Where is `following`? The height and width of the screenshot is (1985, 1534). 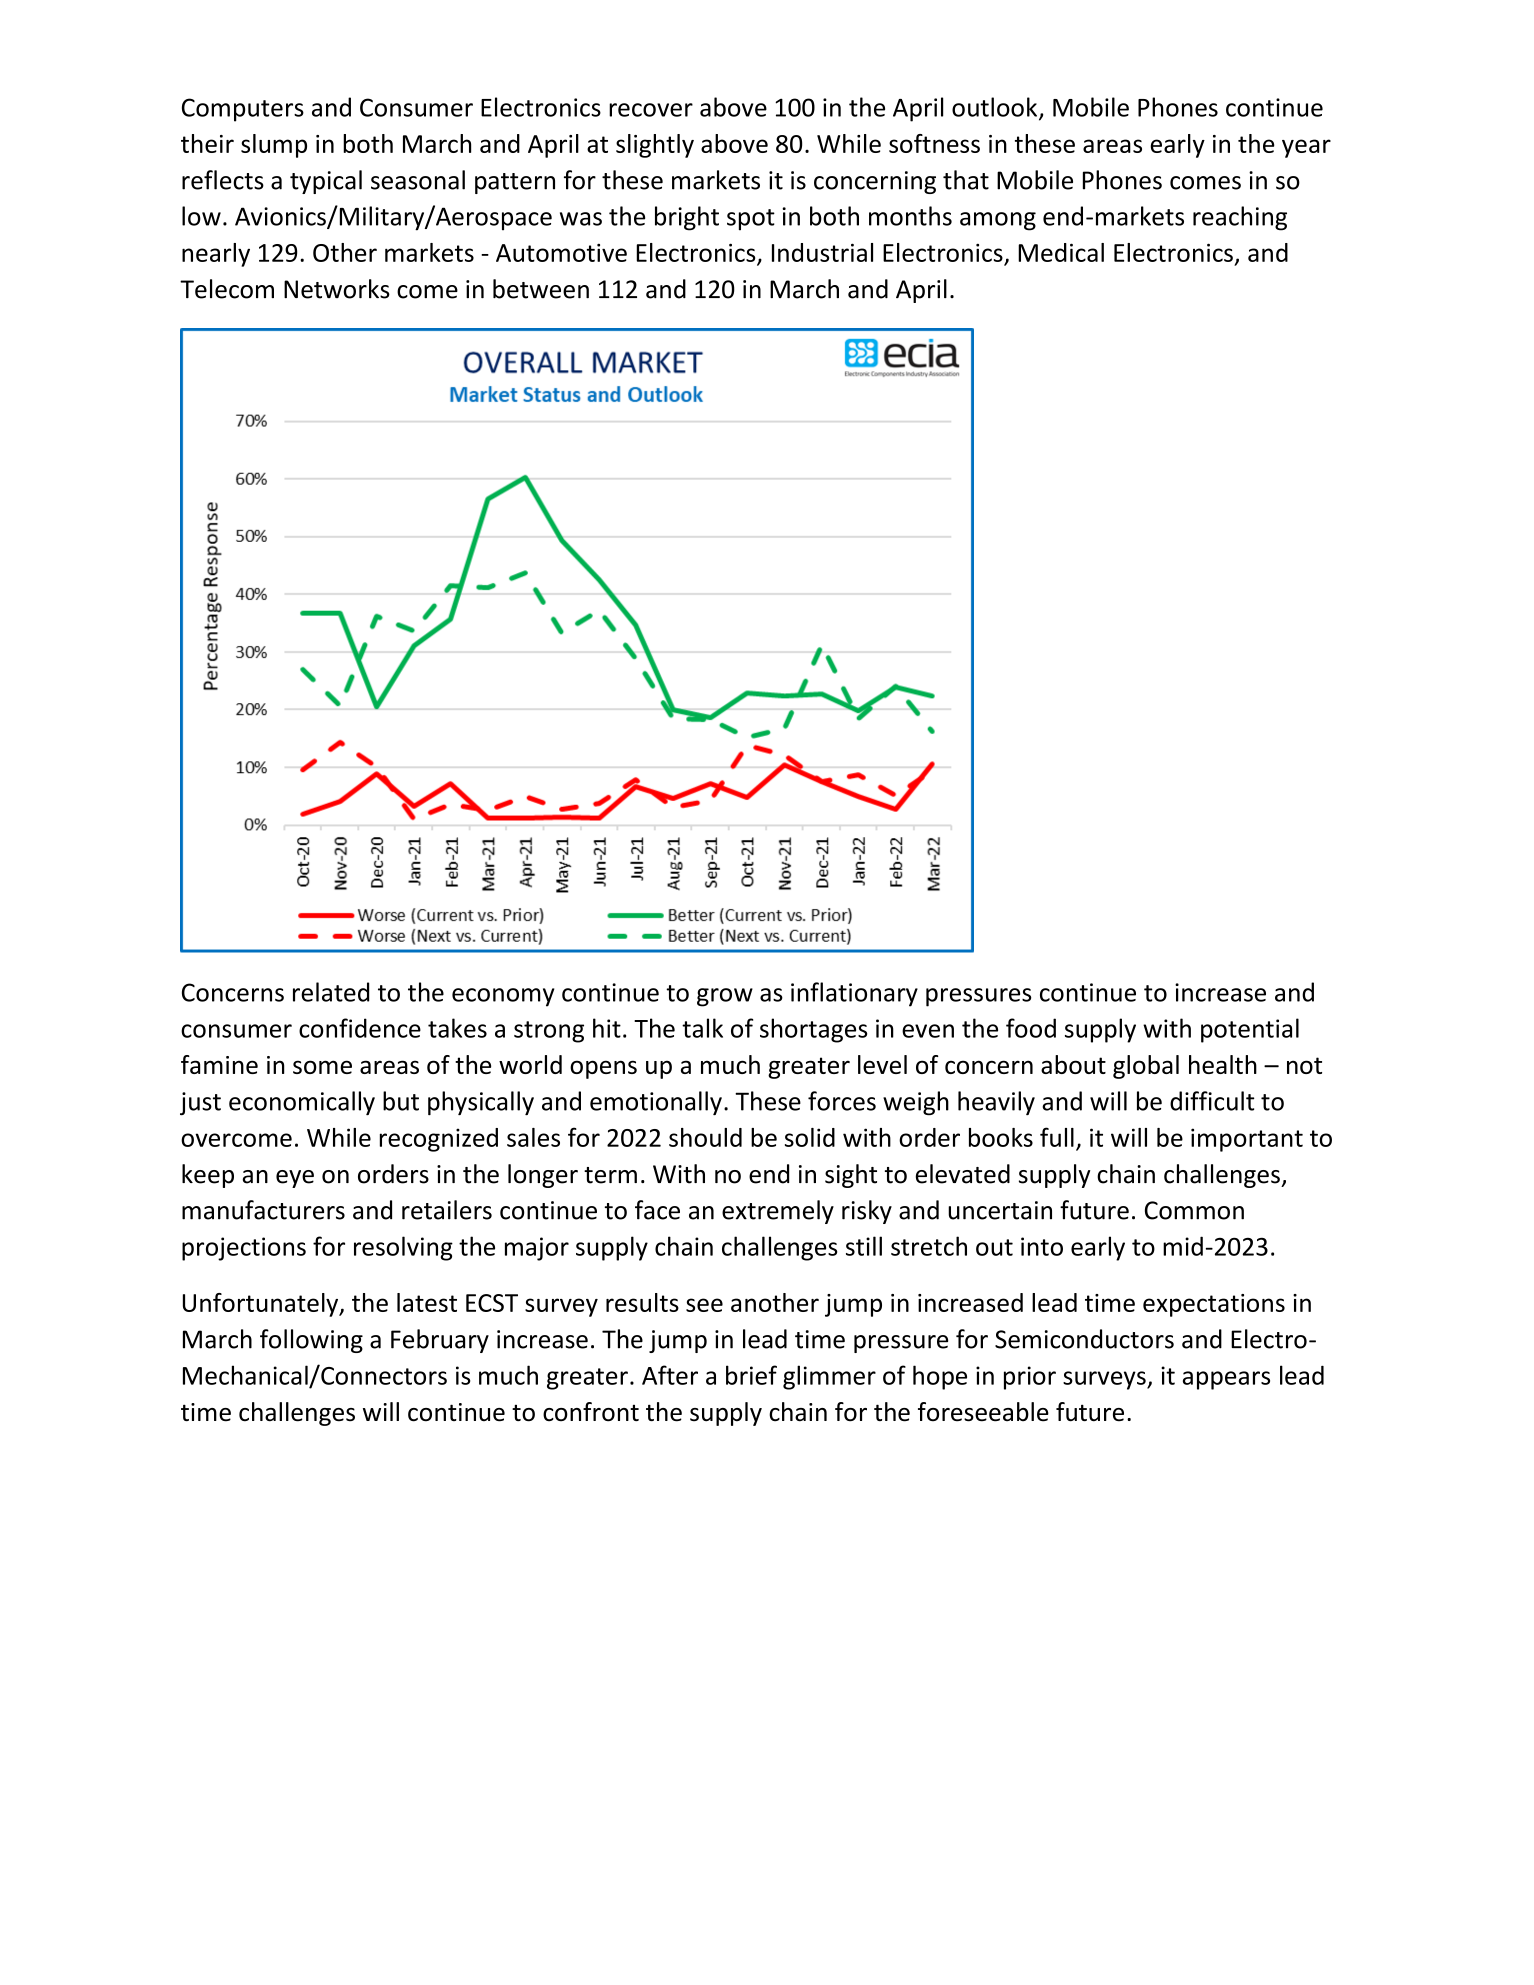 following is located at coordinates (311, 1341).
